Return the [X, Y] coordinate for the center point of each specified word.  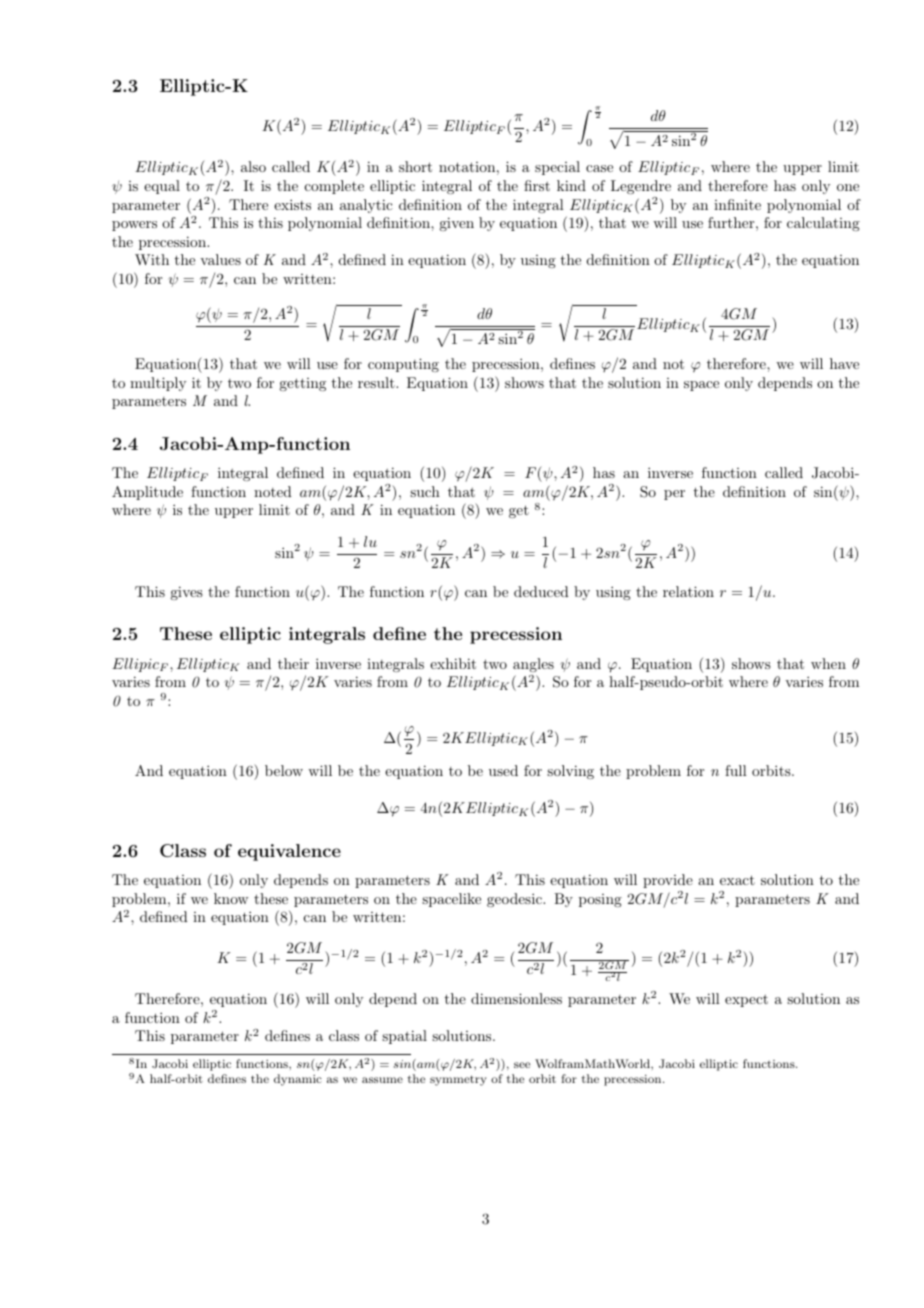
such [425, 491]
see [522, 1065]
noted [273, 491]
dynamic [298, 1080]
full [736, 770]
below [284, 770]
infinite [737, 204]
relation [688, 591]
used [503, 770]
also [253, 166]
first [537, 185]
